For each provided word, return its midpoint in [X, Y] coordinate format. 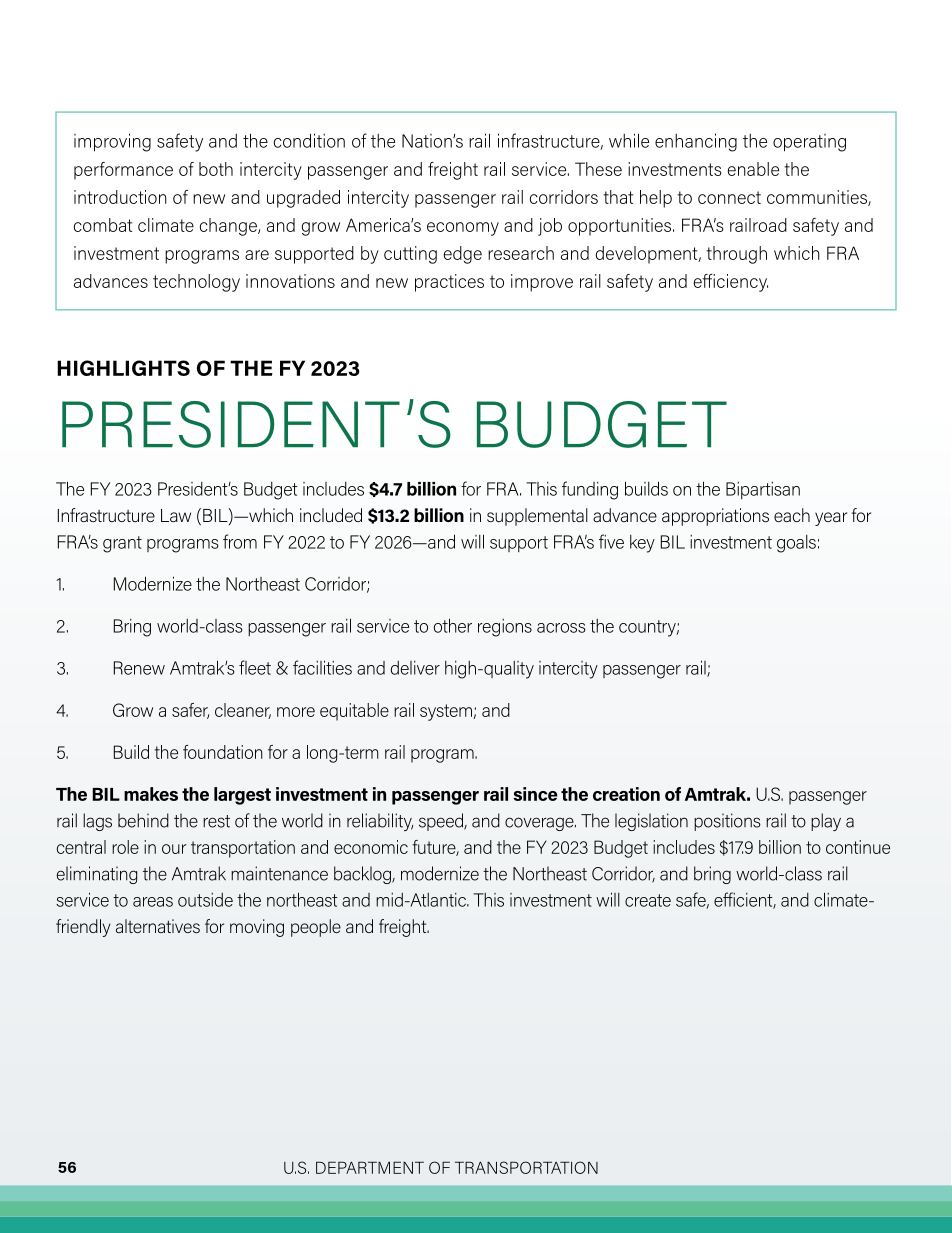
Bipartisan [763, 490]
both [216, 169]
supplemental [537, 517]
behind [143, 820]
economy [463, 229]
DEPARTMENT [370, 1167]
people [316, 928]
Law [176, 515]
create [648, 900]
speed [442, 822]
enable [753, 169]
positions [727, 822]
